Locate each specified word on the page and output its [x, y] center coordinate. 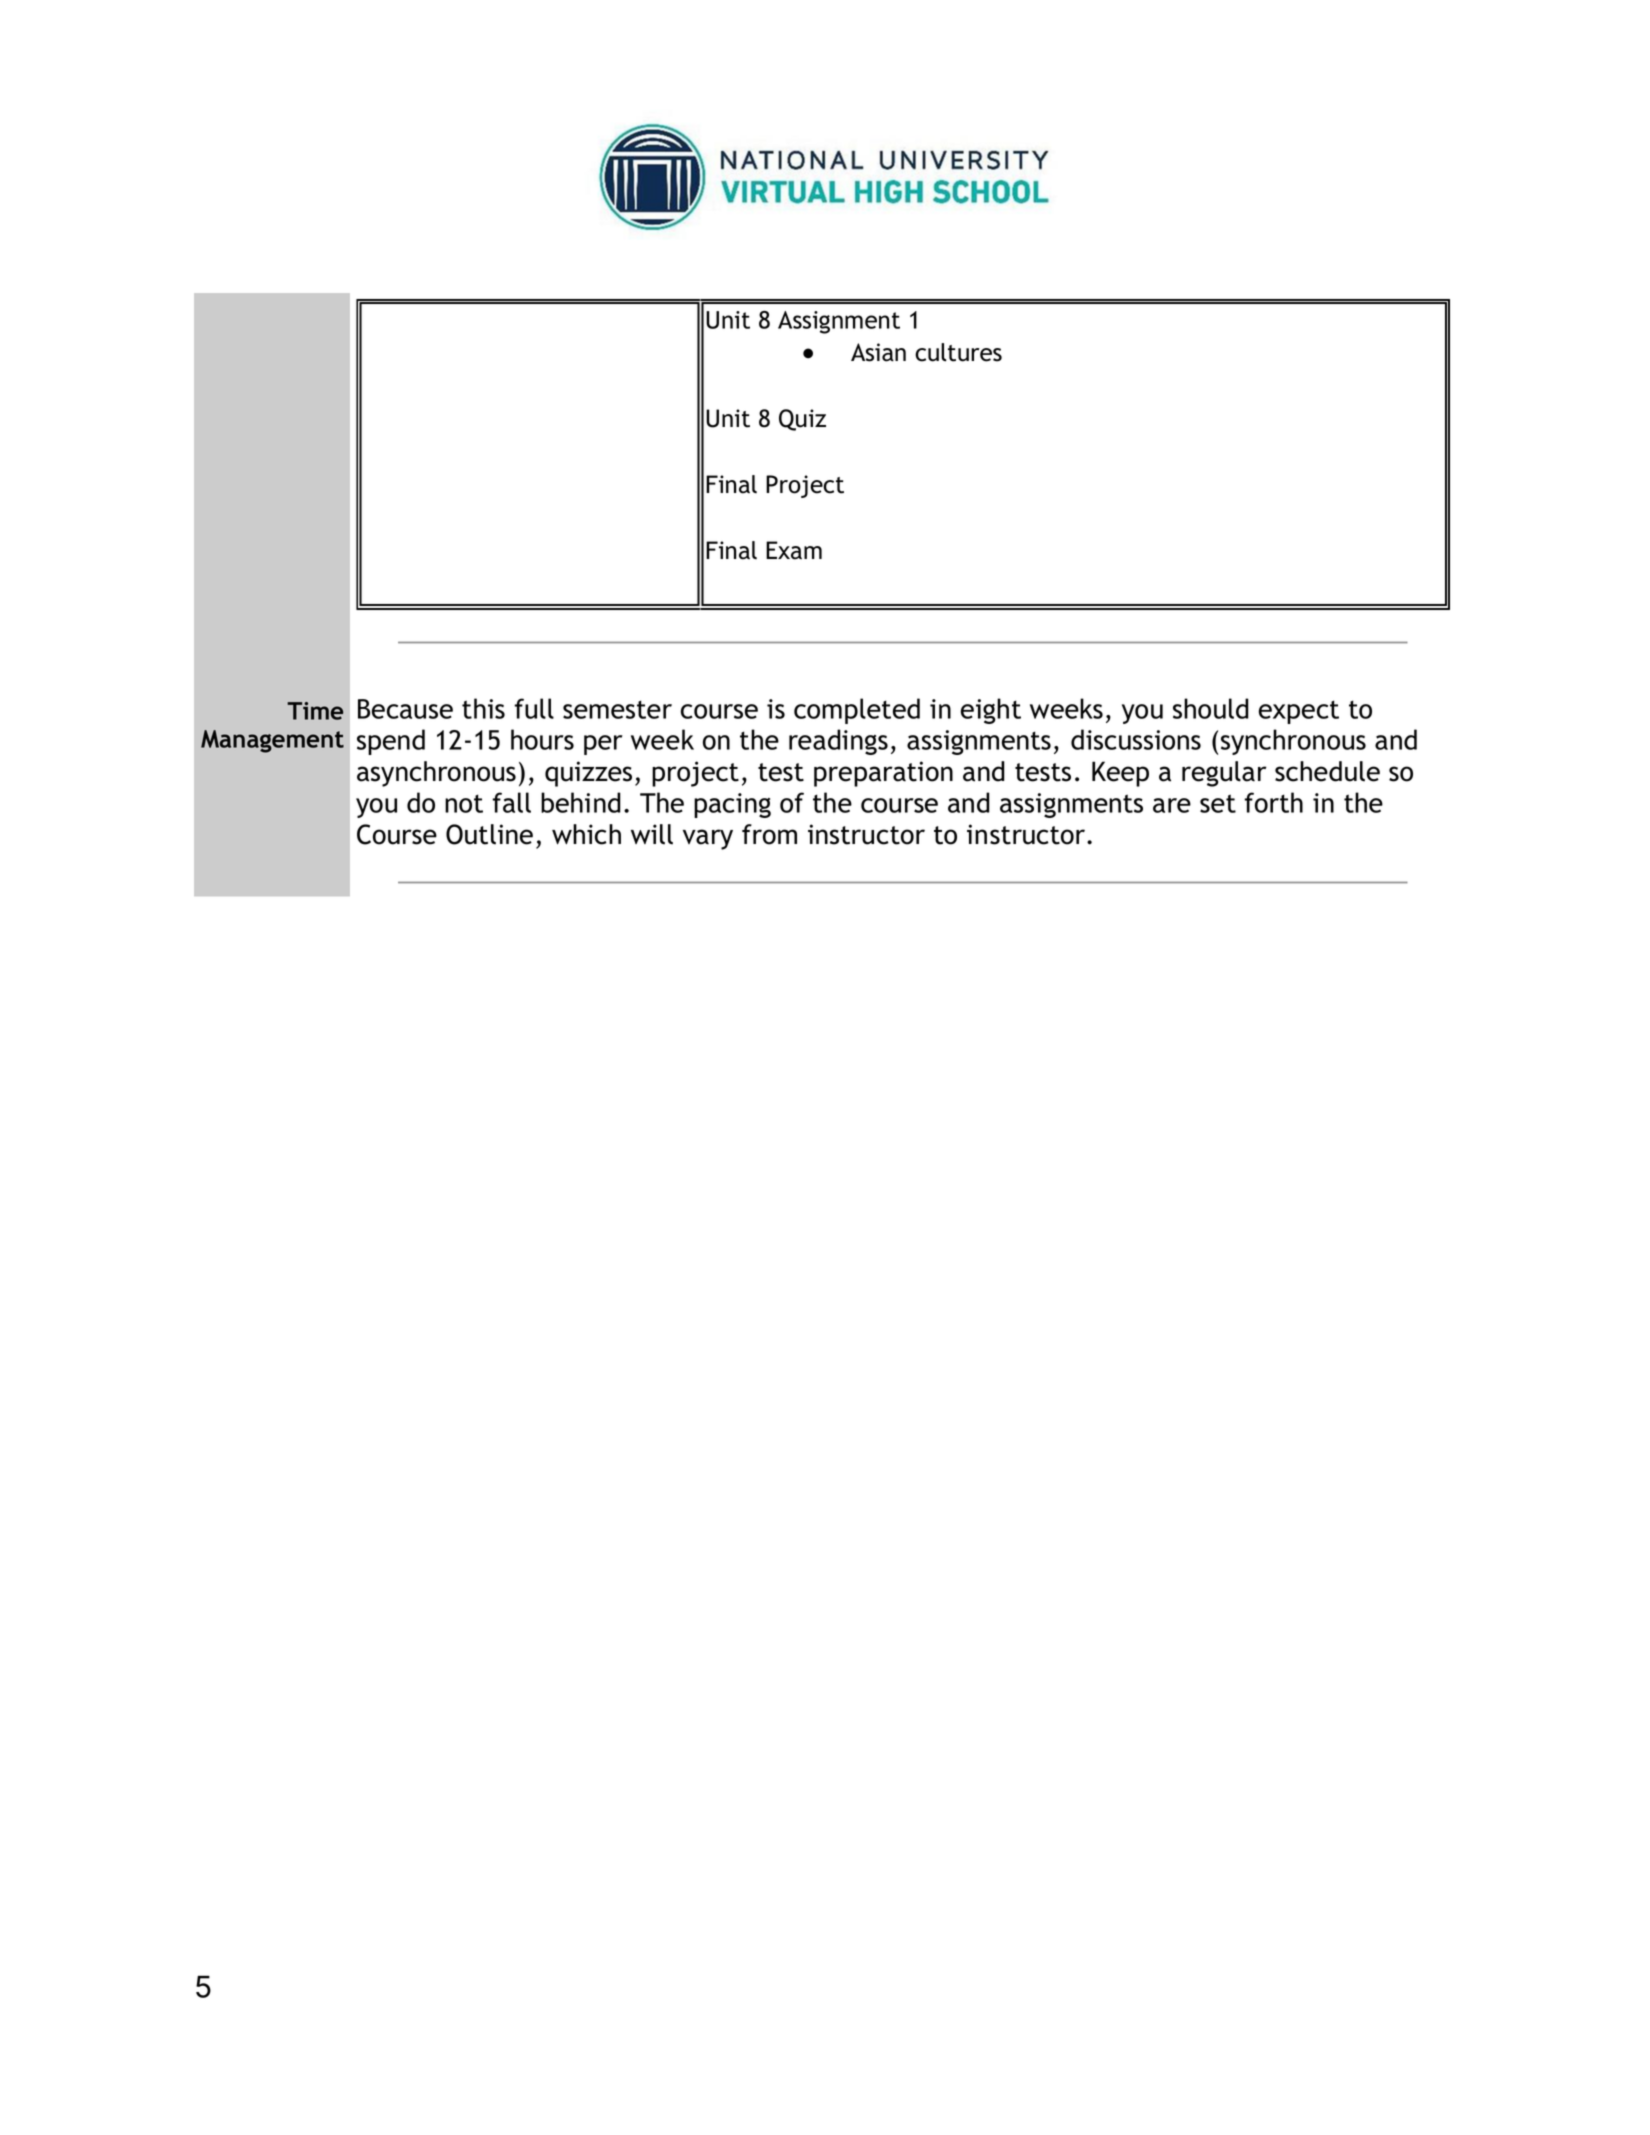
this [483, 708]
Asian [878, 352]
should [1211, 708]
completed [857, 711]
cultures [958, 352]
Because [405, 709]
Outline [489, 834]
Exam [794, 550]
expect [1299, 712]
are [1172, 805]
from [769, 834]
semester [617, 709]
